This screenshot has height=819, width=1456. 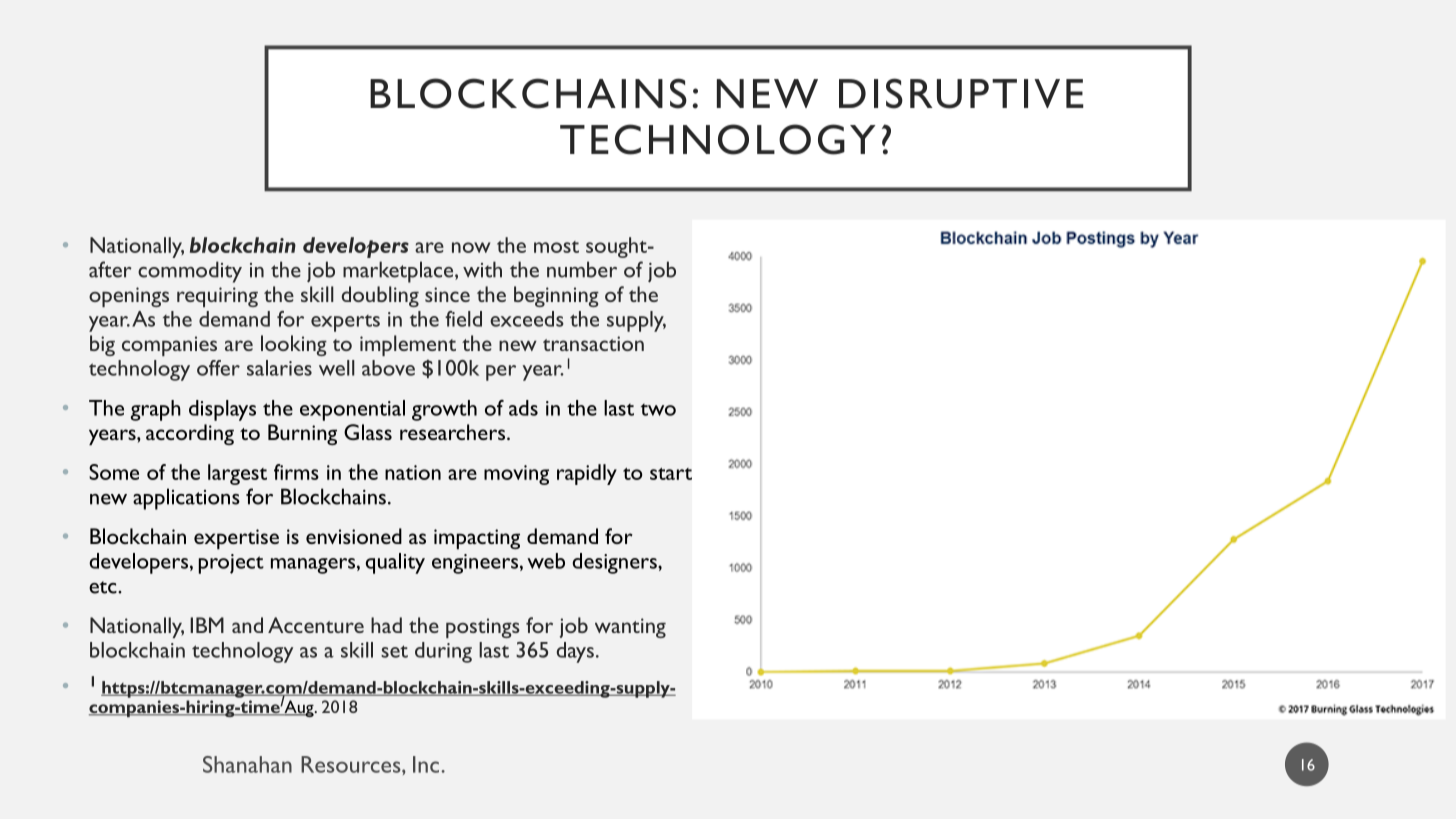 I want to click on applications, so click(x=186, y=499).
